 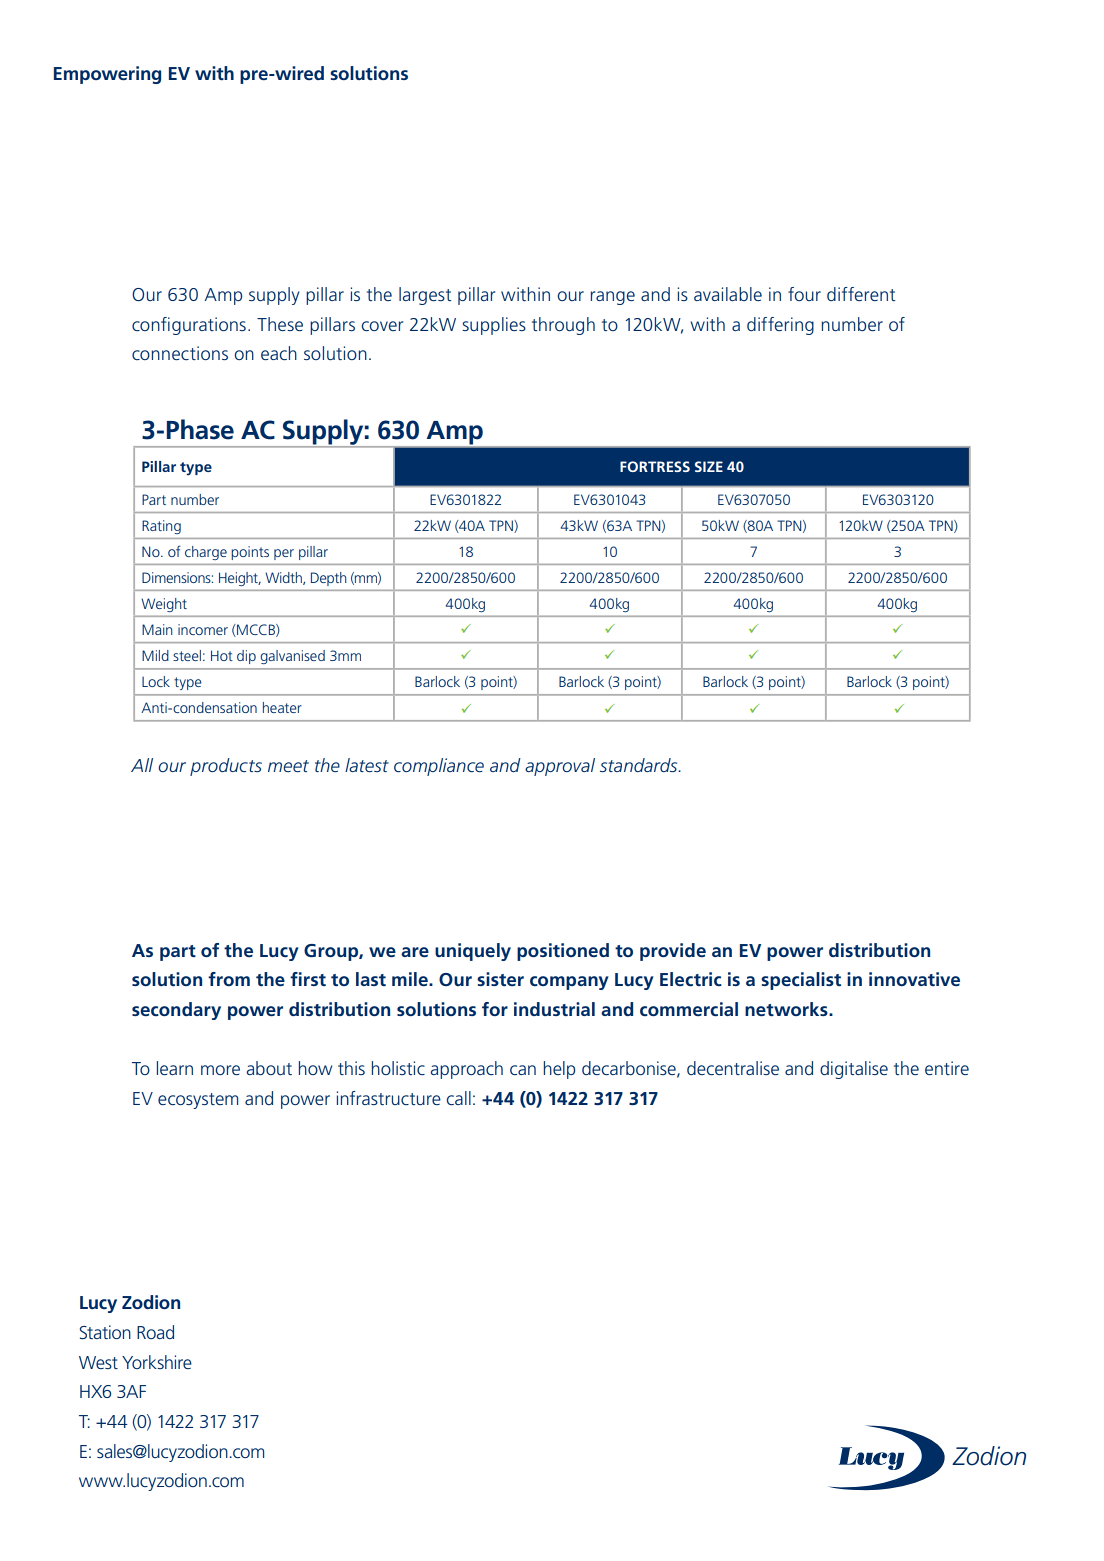 I want to click on configurations, so click(x=189, y=326).
